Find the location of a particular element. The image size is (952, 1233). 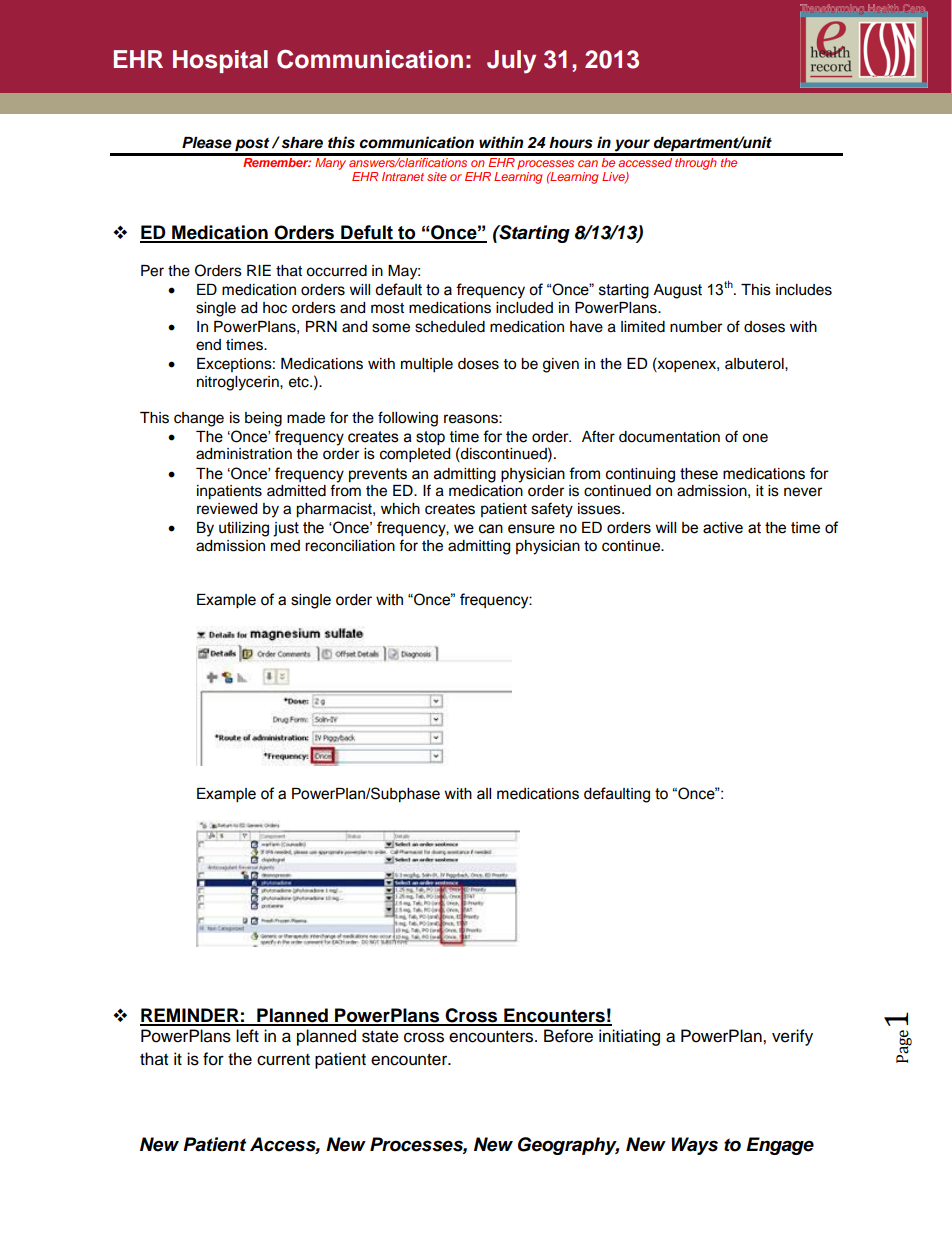

administration is located at coordinates (244, 454).
